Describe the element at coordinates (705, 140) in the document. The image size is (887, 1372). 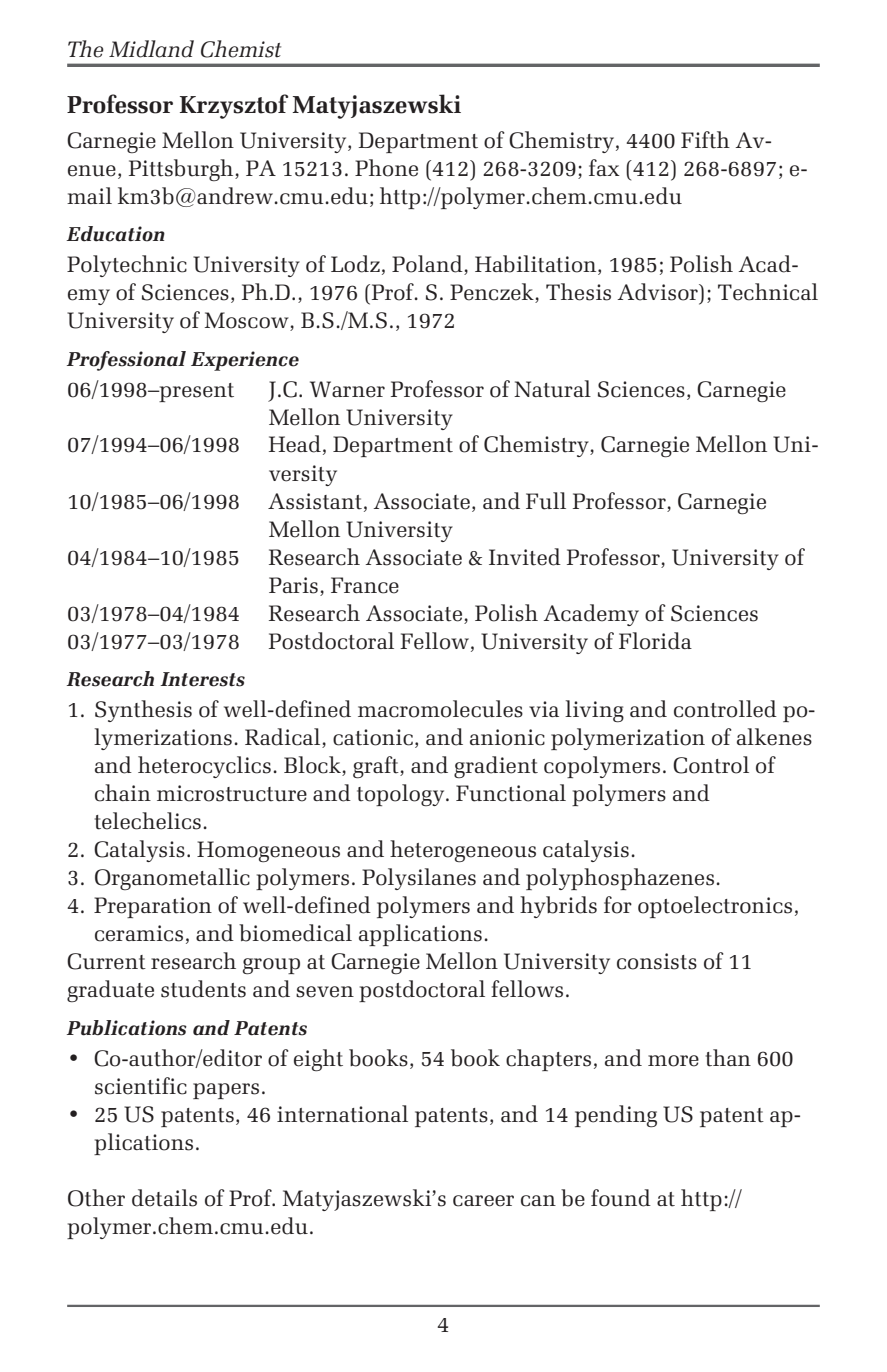
I see `Fifth` at that location.
